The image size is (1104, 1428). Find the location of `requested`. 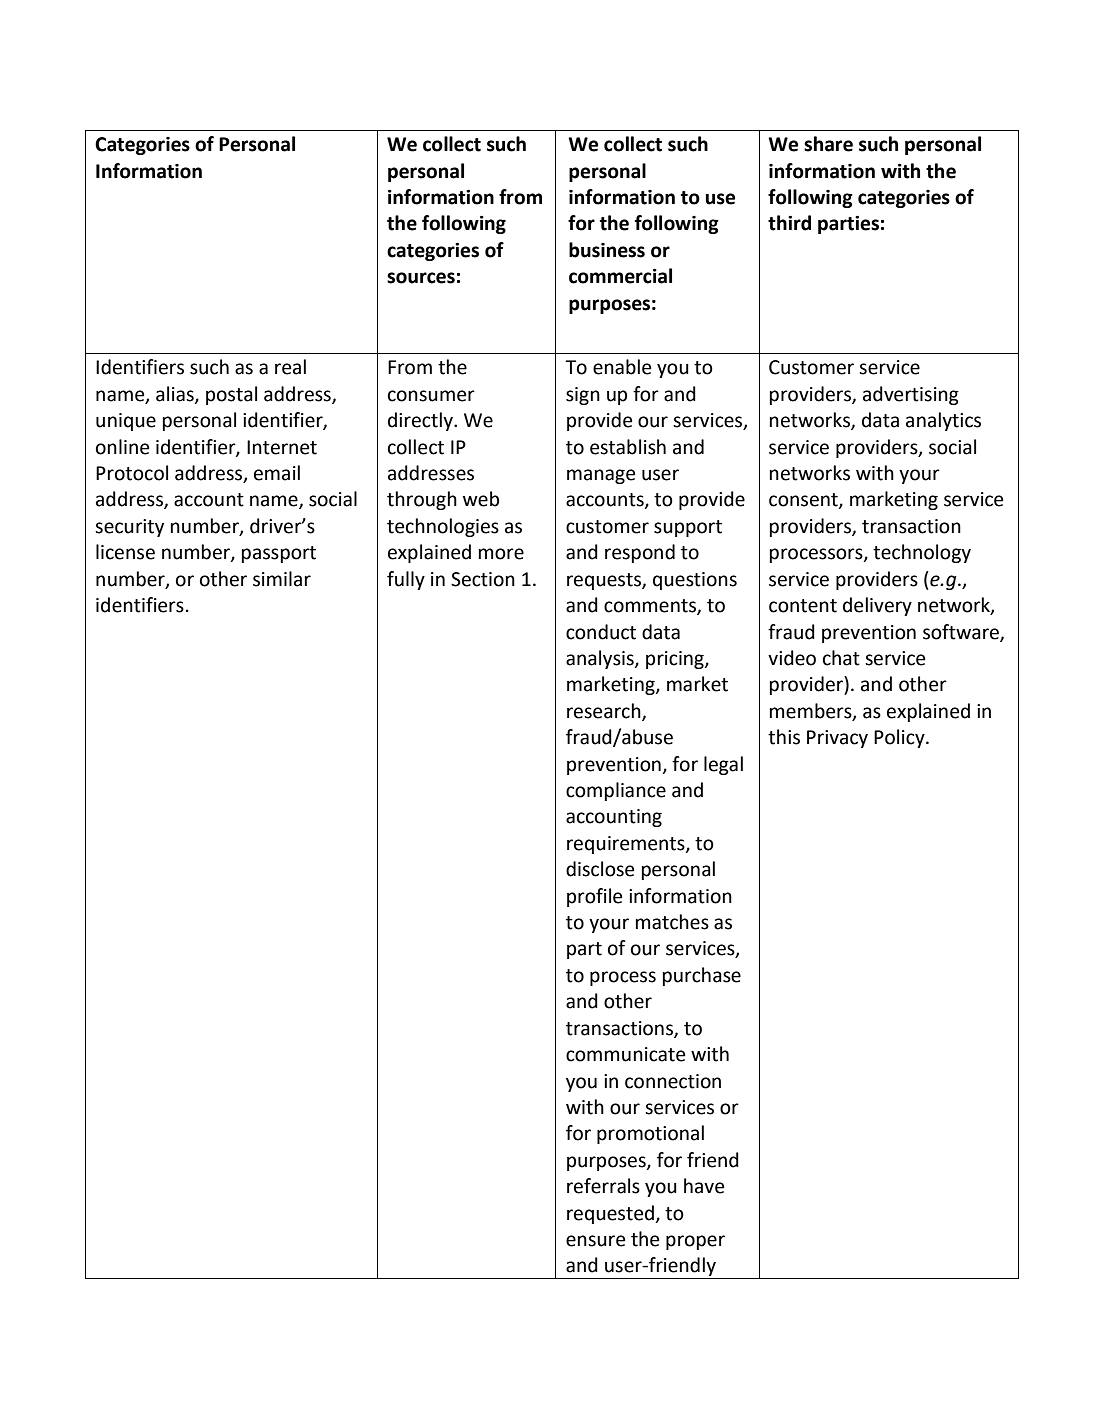

requested is located at coordinates (611, 1214).
